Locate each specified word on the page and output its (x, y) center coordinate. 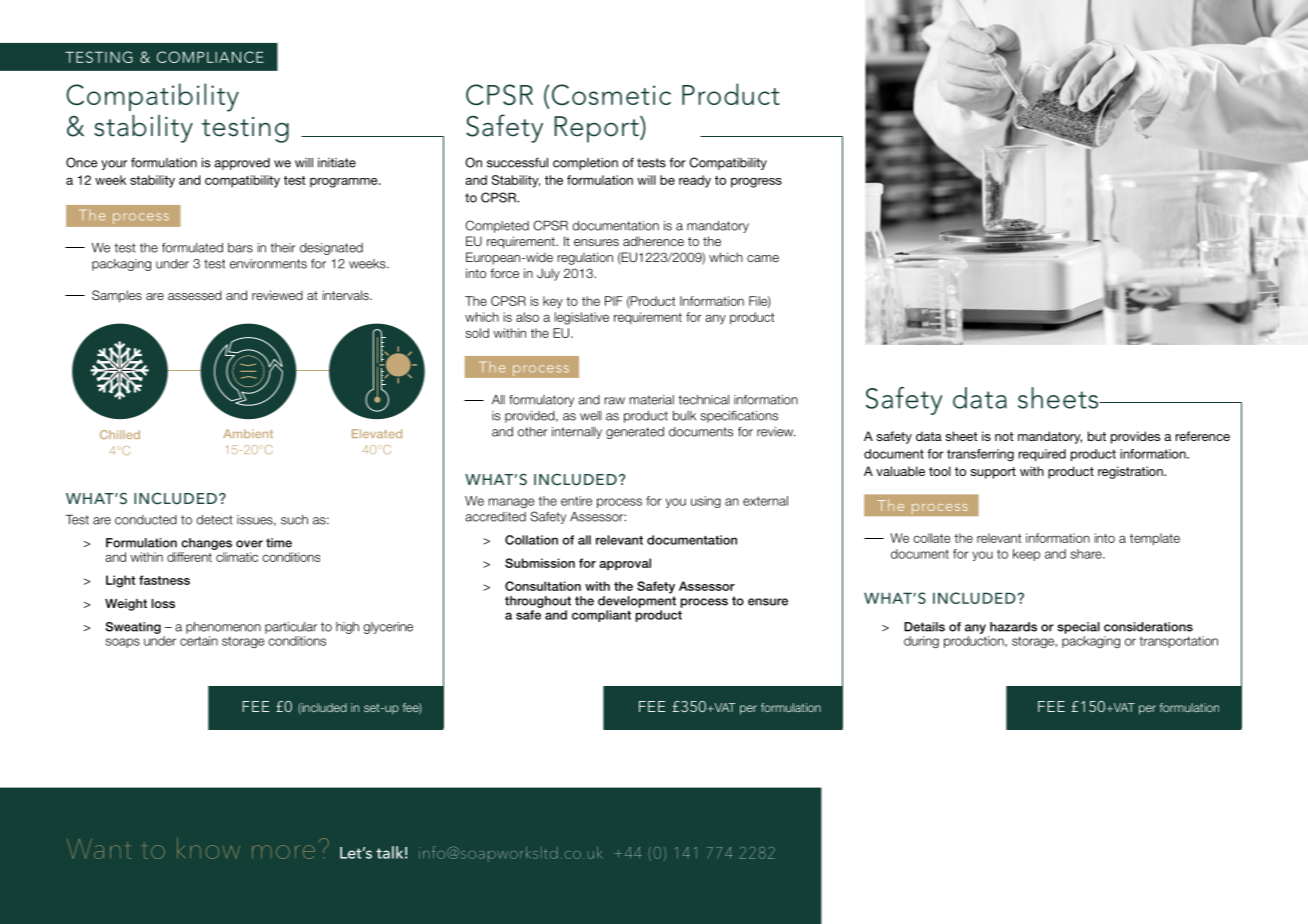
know (208, 848)
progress (756, 183)
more (283, 852)
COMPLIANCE (210, 57)
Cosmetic (611, 94)
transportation (1179, 642)
